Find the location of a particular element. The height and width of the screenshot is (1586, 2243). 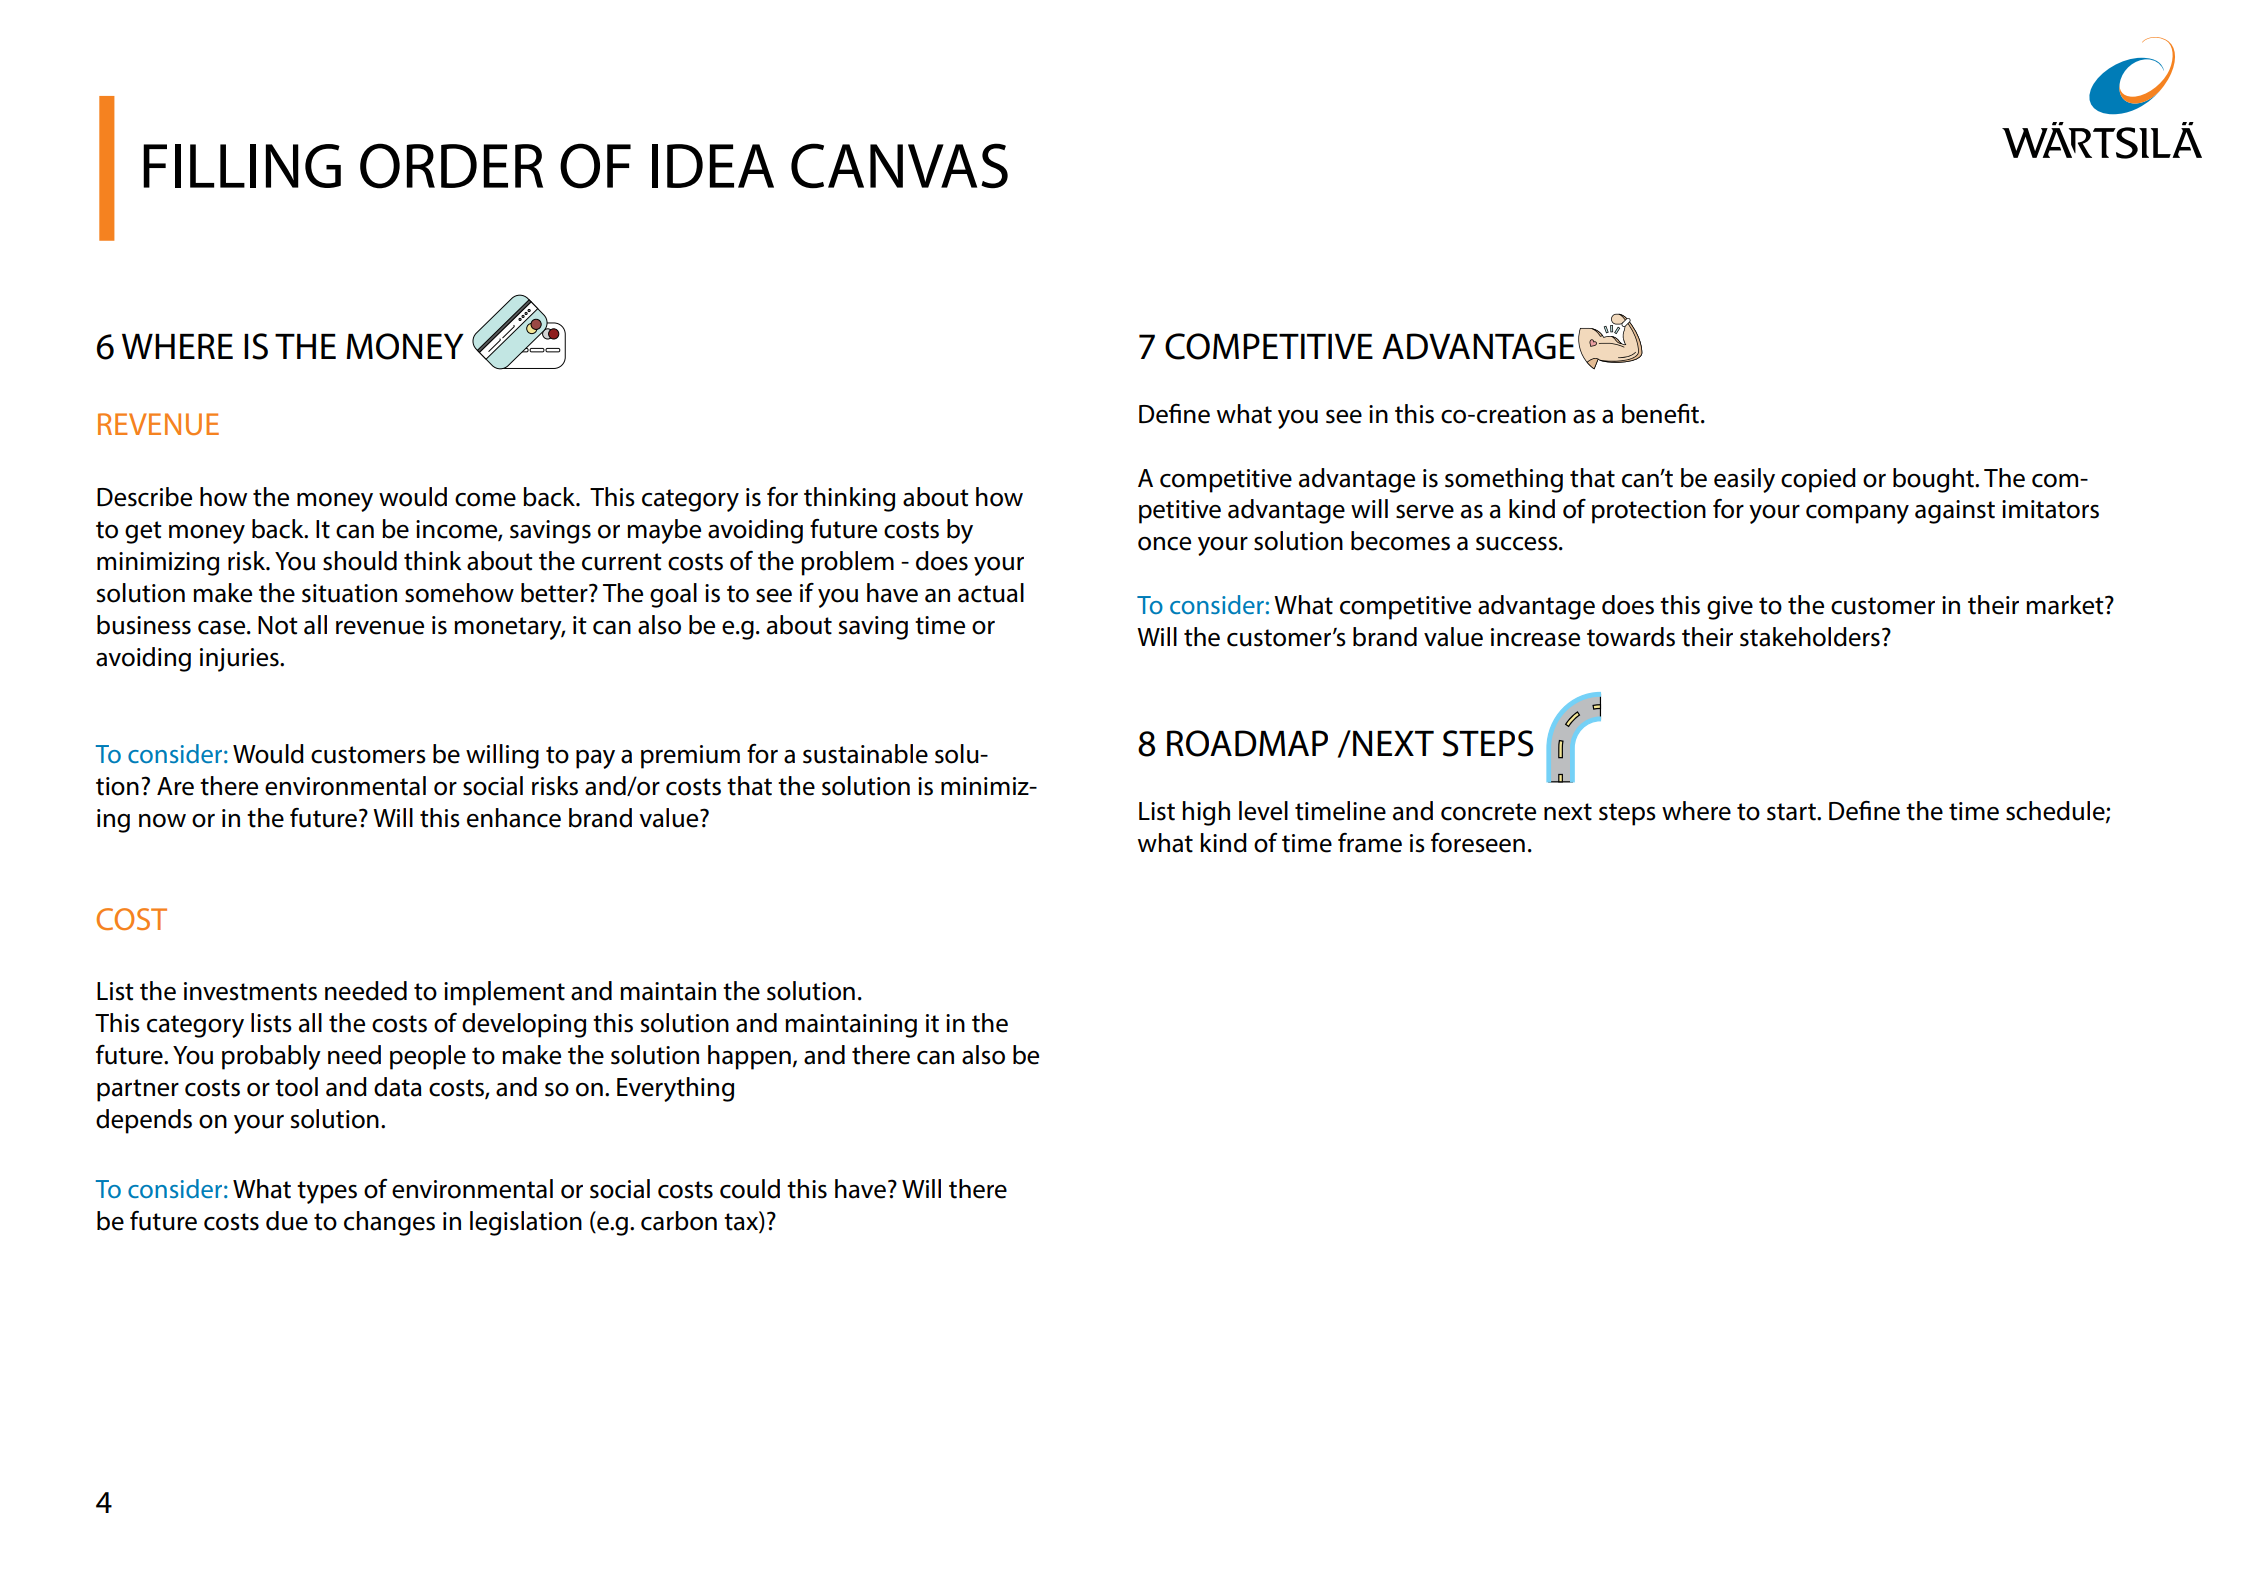

once is located at coordinates (1164, 544).
